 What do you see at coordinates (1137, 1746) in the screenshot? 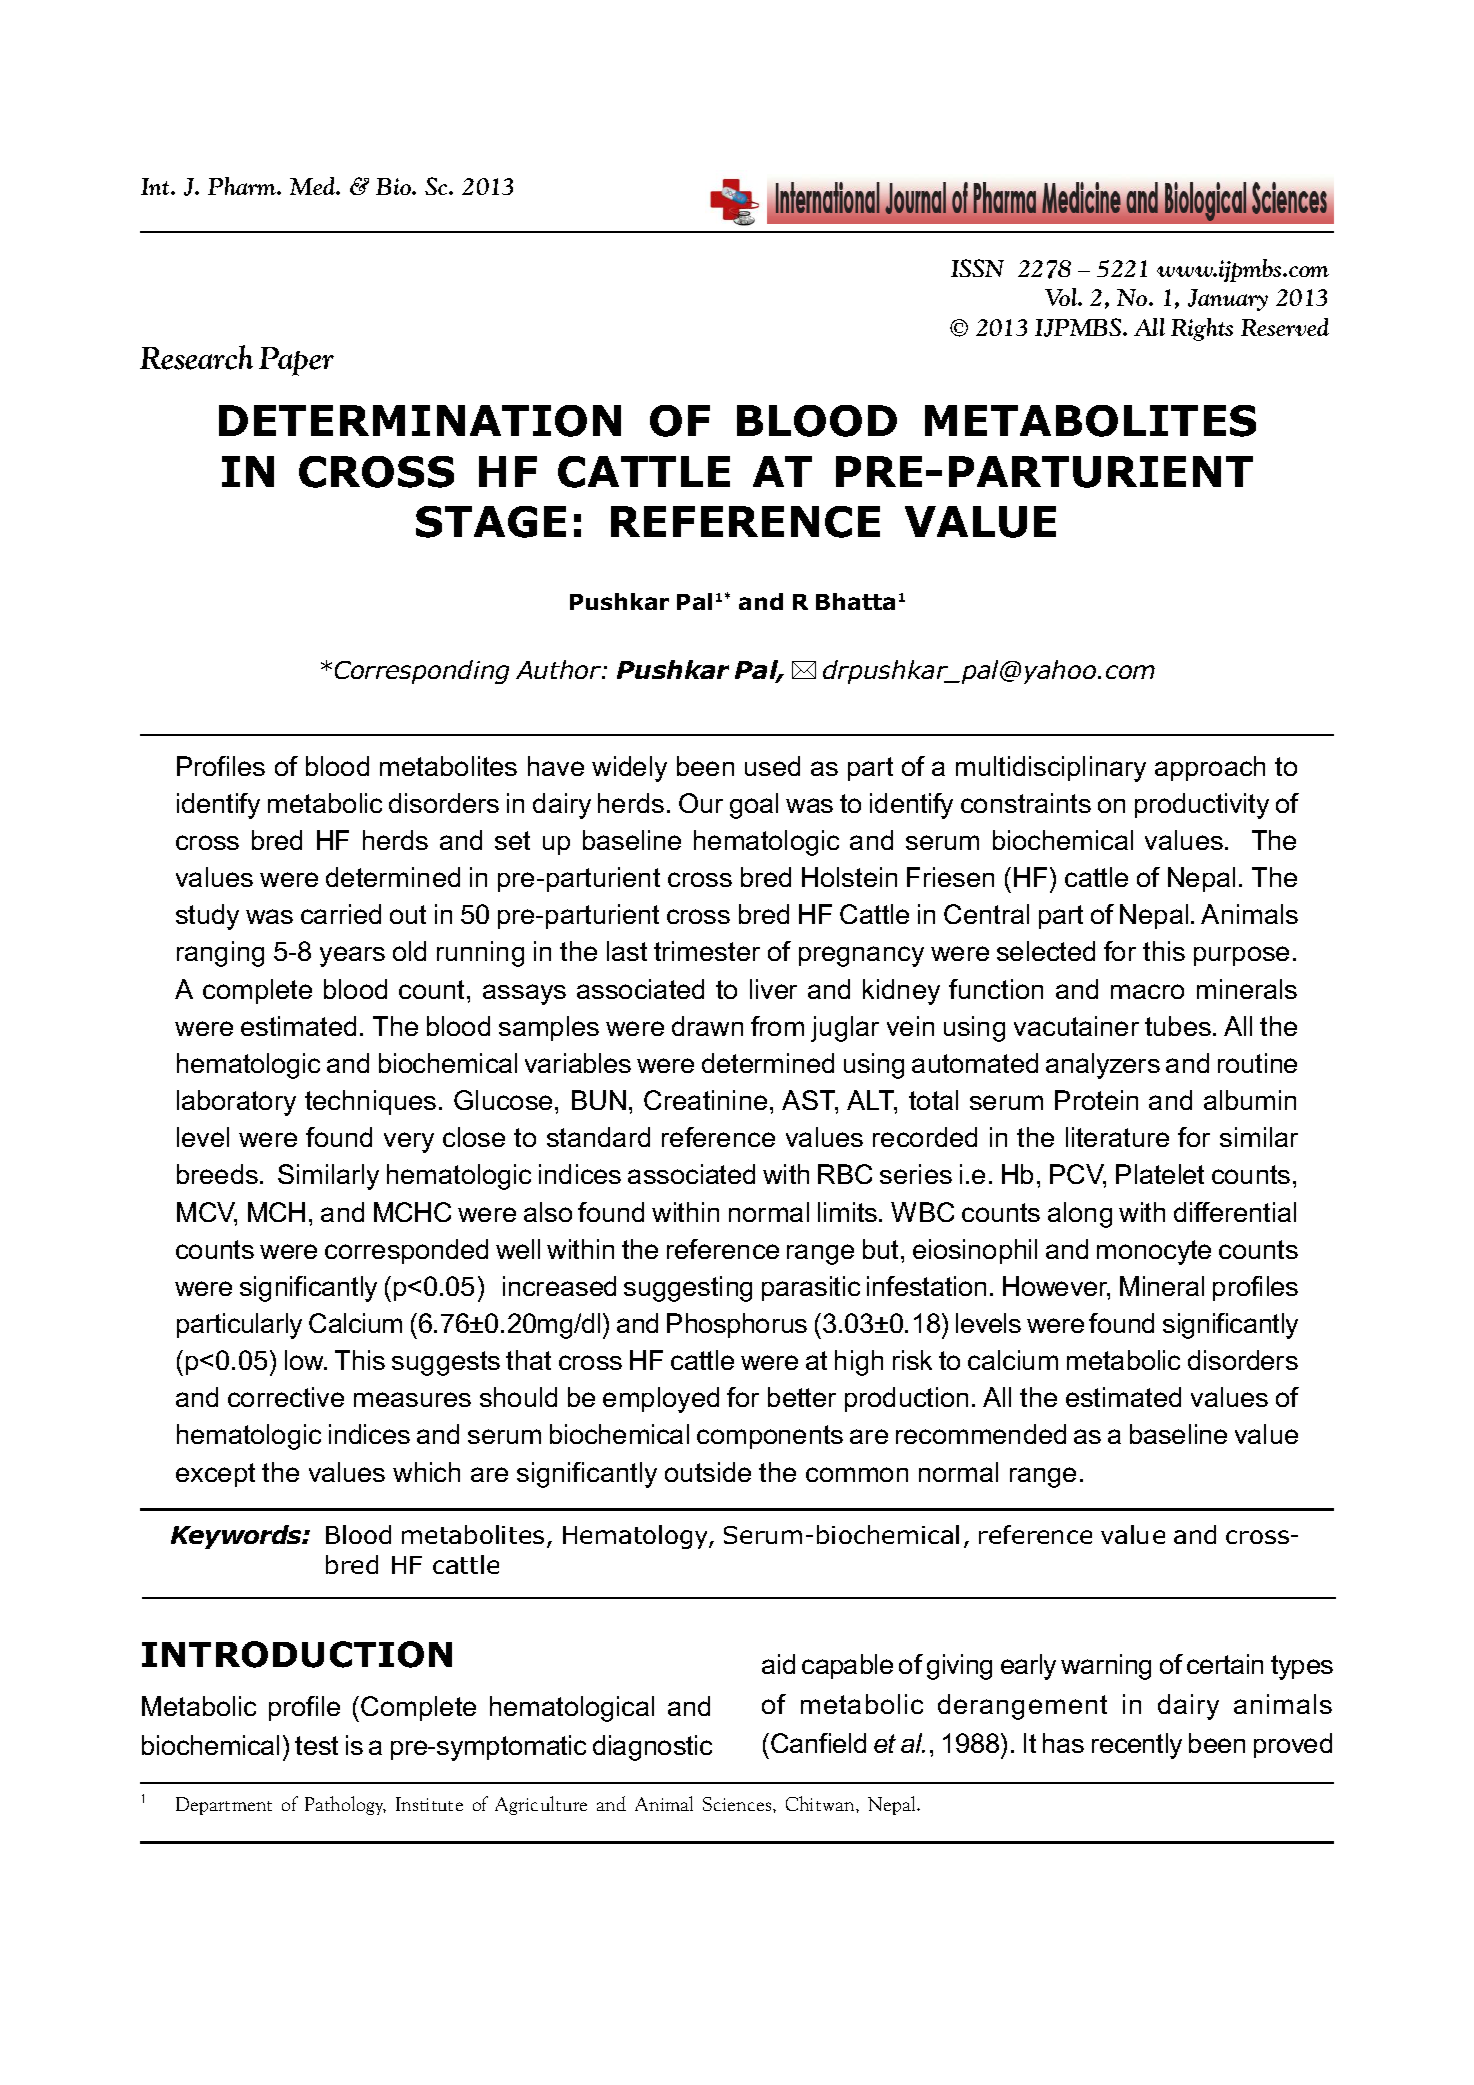
I see `recently` at bounding box center [1137, 1746].
